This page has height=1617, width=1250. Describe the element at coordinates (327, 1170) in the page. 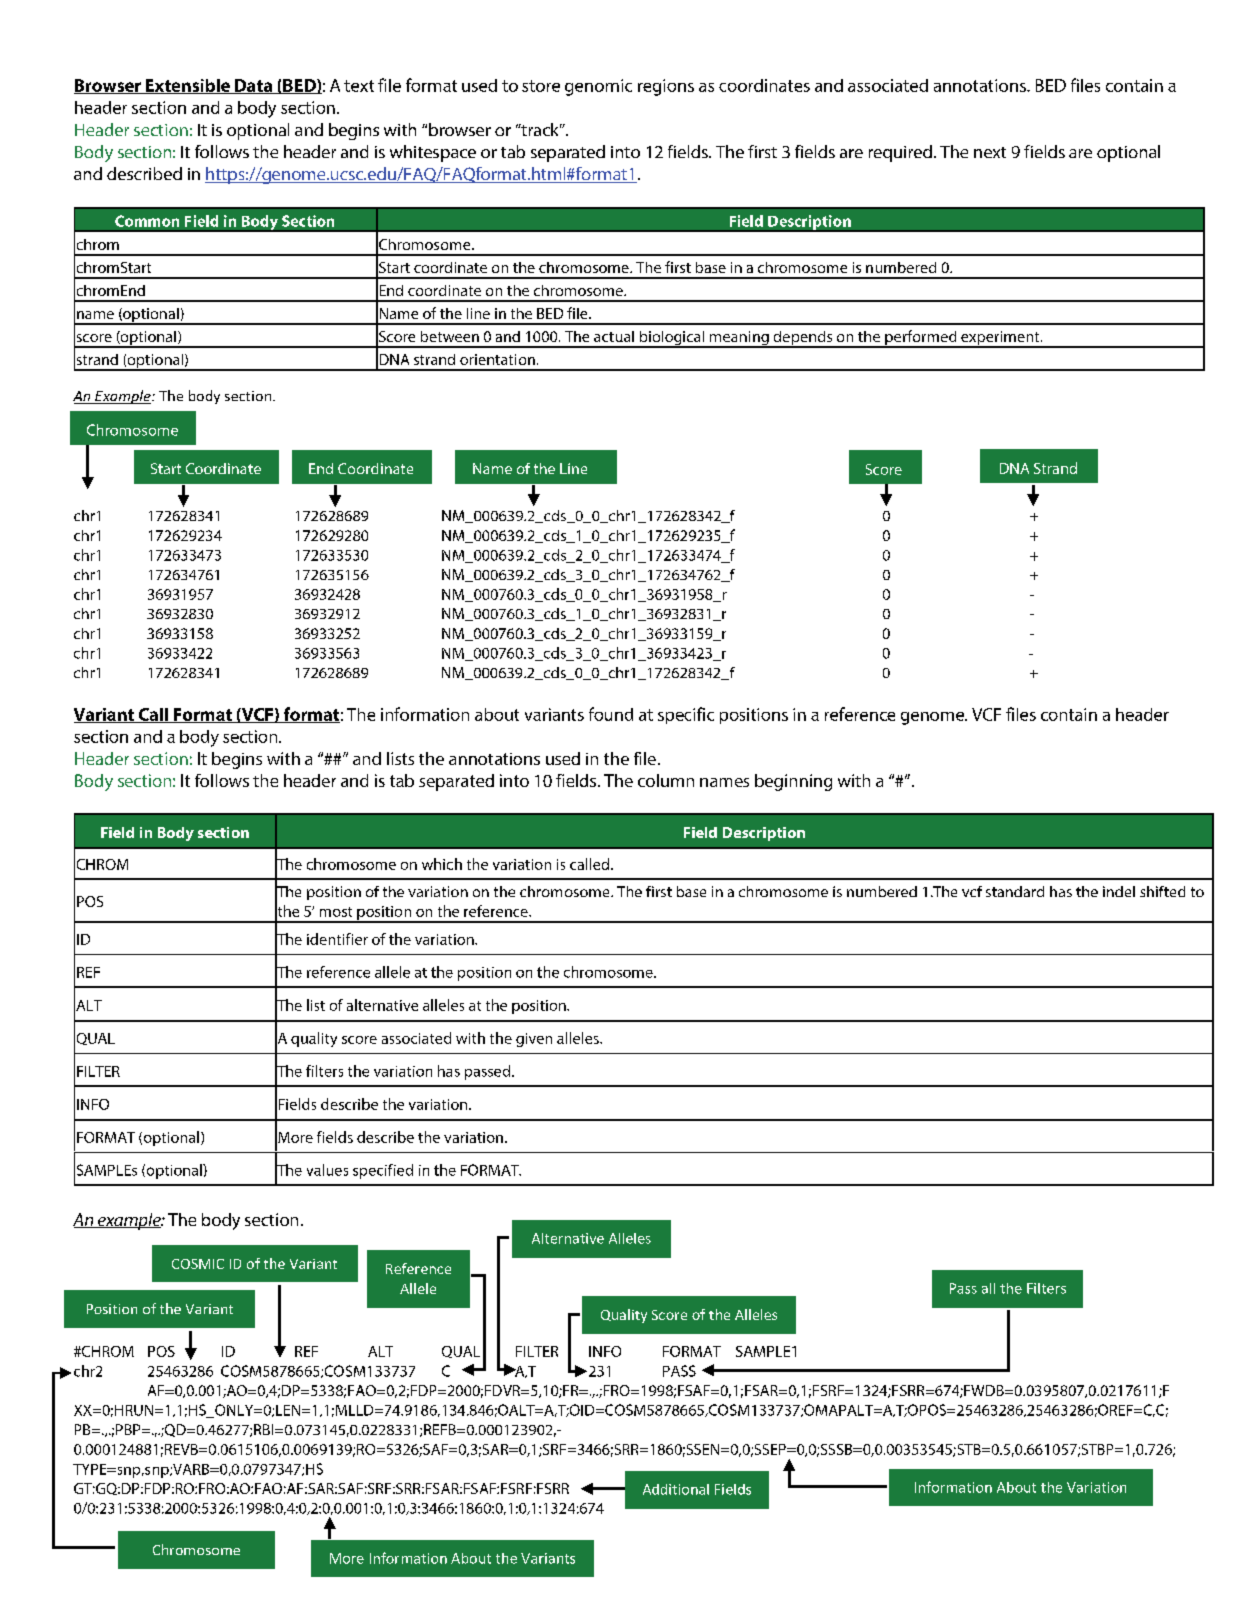

I see `values` at that location.
